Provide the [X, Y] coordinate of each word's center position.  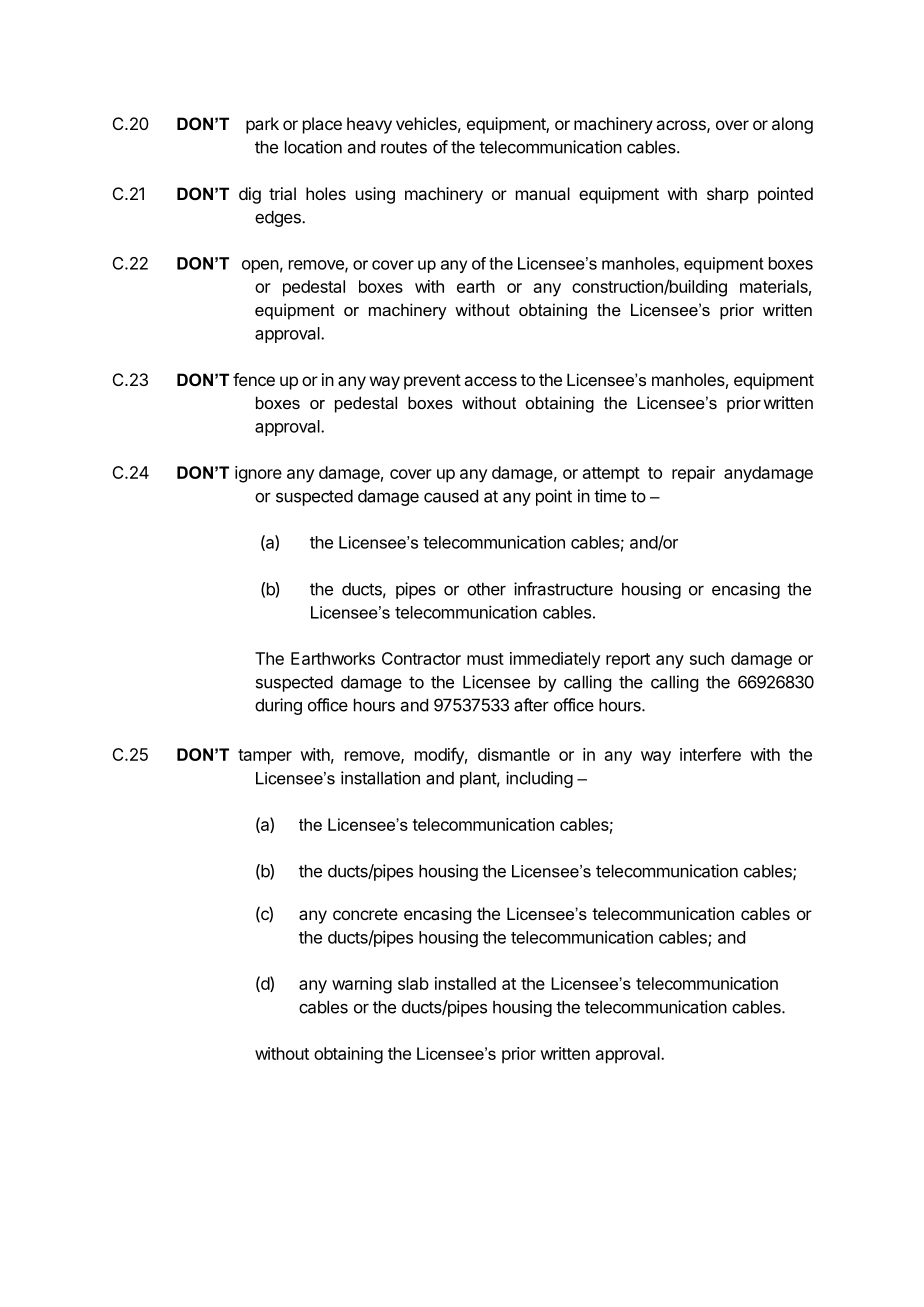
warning [362, 985]
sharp [728, 195]
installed [465, 983]
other [486, 589]
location [313, 147]
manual [543, 193]
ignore [258, 474]
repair [693, 474]
